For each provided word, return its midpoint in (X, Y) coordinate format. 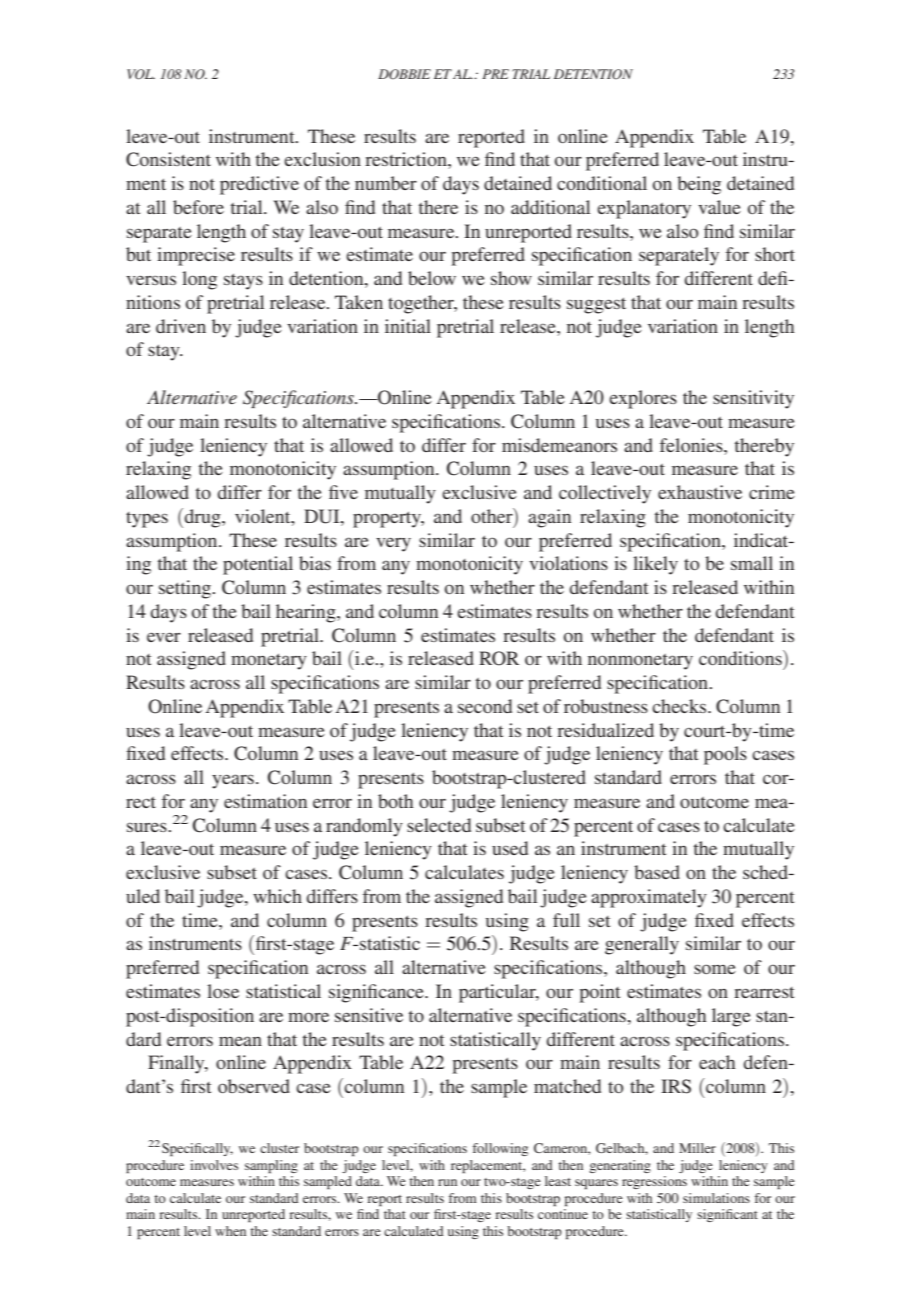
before (198, 207)
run (447, 1182)
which (277, 896)
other (493, 515)
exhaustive (700, 492)
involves (214, 1165)
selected (439, 825)
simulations (716, 1198)
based (657, 872)
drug (202, 518)
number (386, 183)
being (699, 185)
